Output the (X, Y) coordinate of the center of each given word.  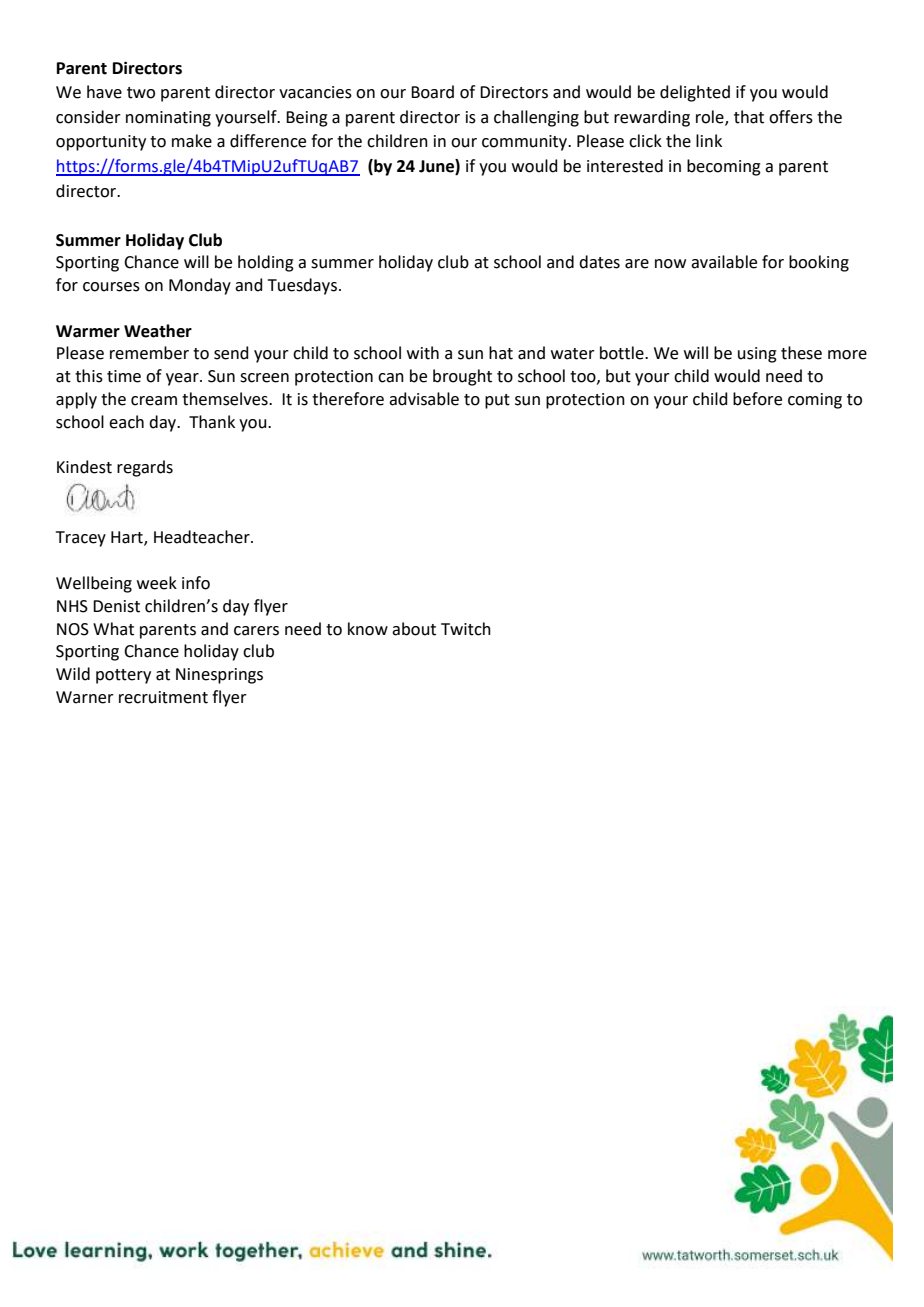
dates (599, 262)
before (757, 399)
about (414, 629)
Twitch (466, 629)
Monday (200, 286)
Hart (128, 538)
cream (154, 401)
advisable (424, 399)
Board (432, 92)
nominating (168, 119)
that (749, 117)
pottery (123, 676)
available (724, 262)
